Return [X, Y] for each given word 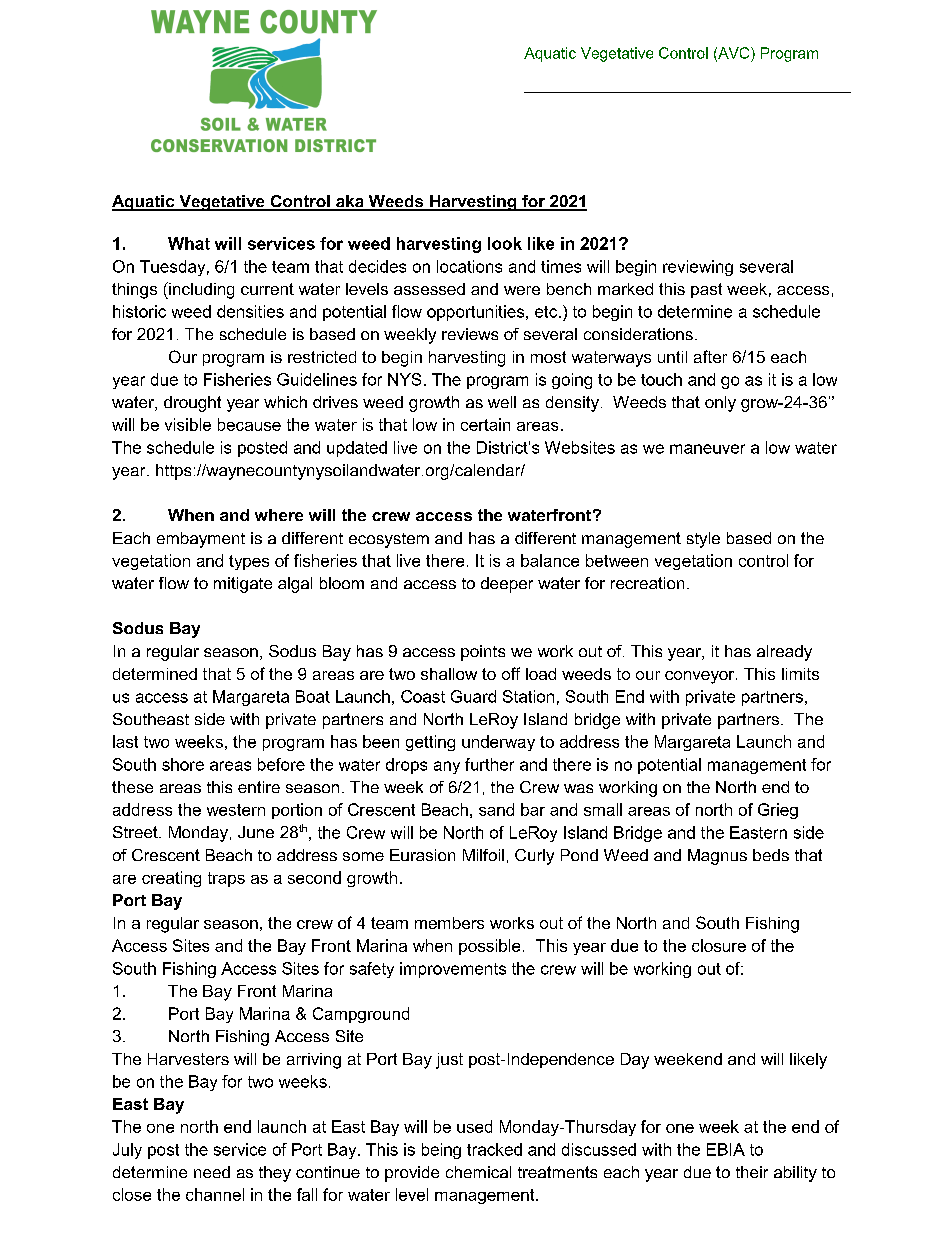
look [505, 243]
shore [183, 764]
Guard [473, 696]
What [189, 243]
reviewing [698, 268]
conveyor [701, 677]
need [212, 1172]
